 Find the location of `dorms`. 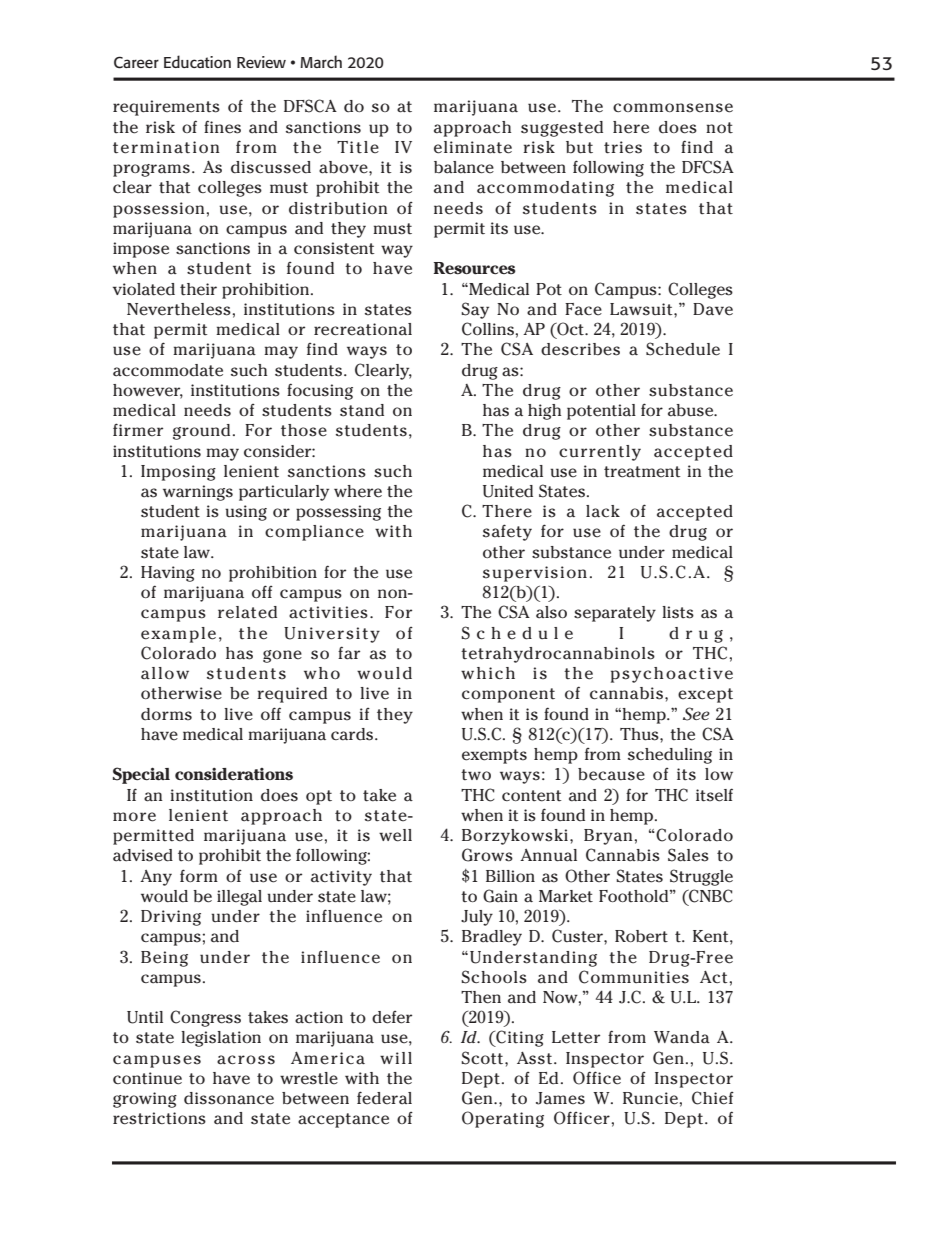

dorms is located at coordinates (166, 714).
